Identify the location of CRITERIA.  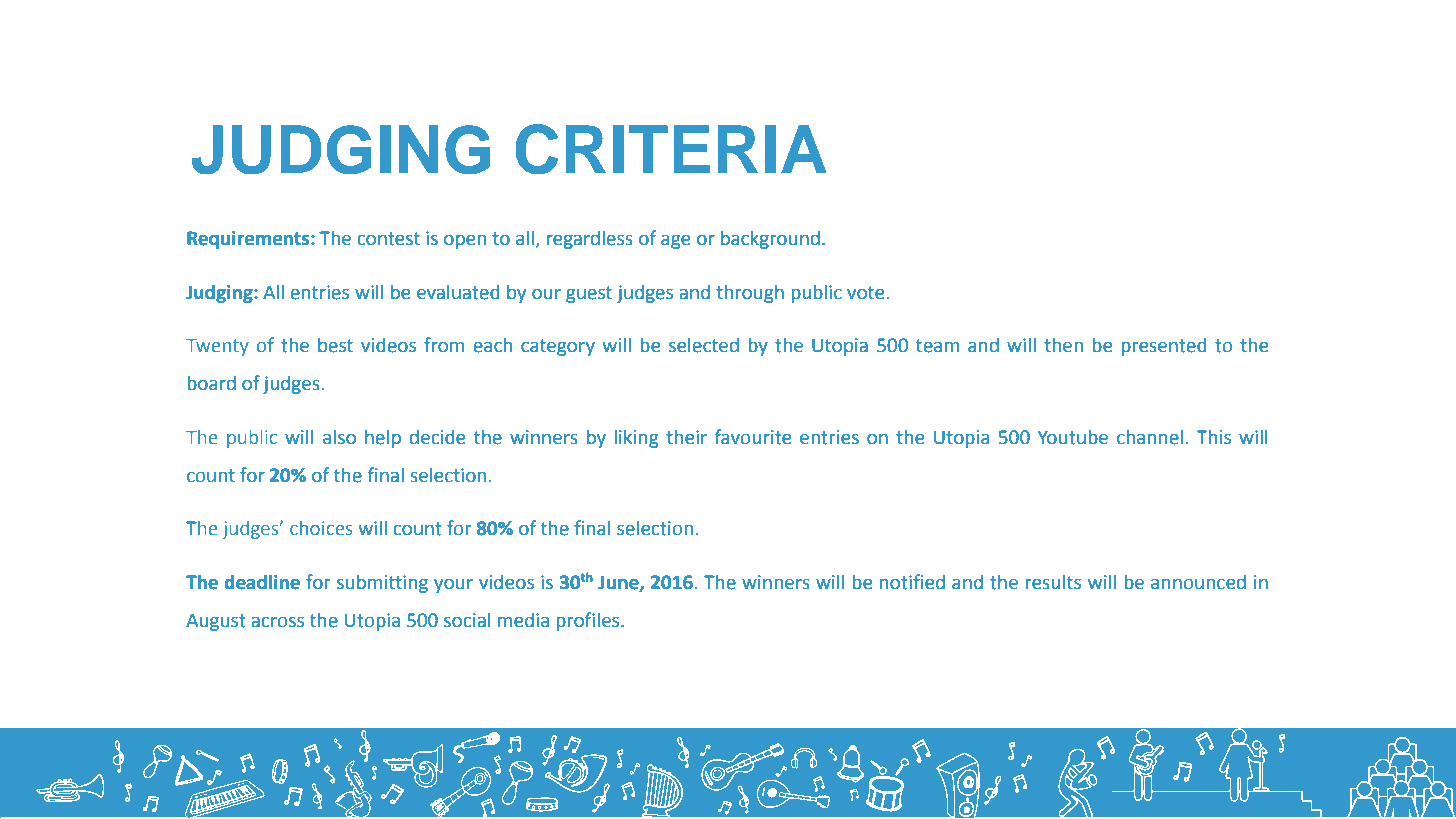
(671, 149).
